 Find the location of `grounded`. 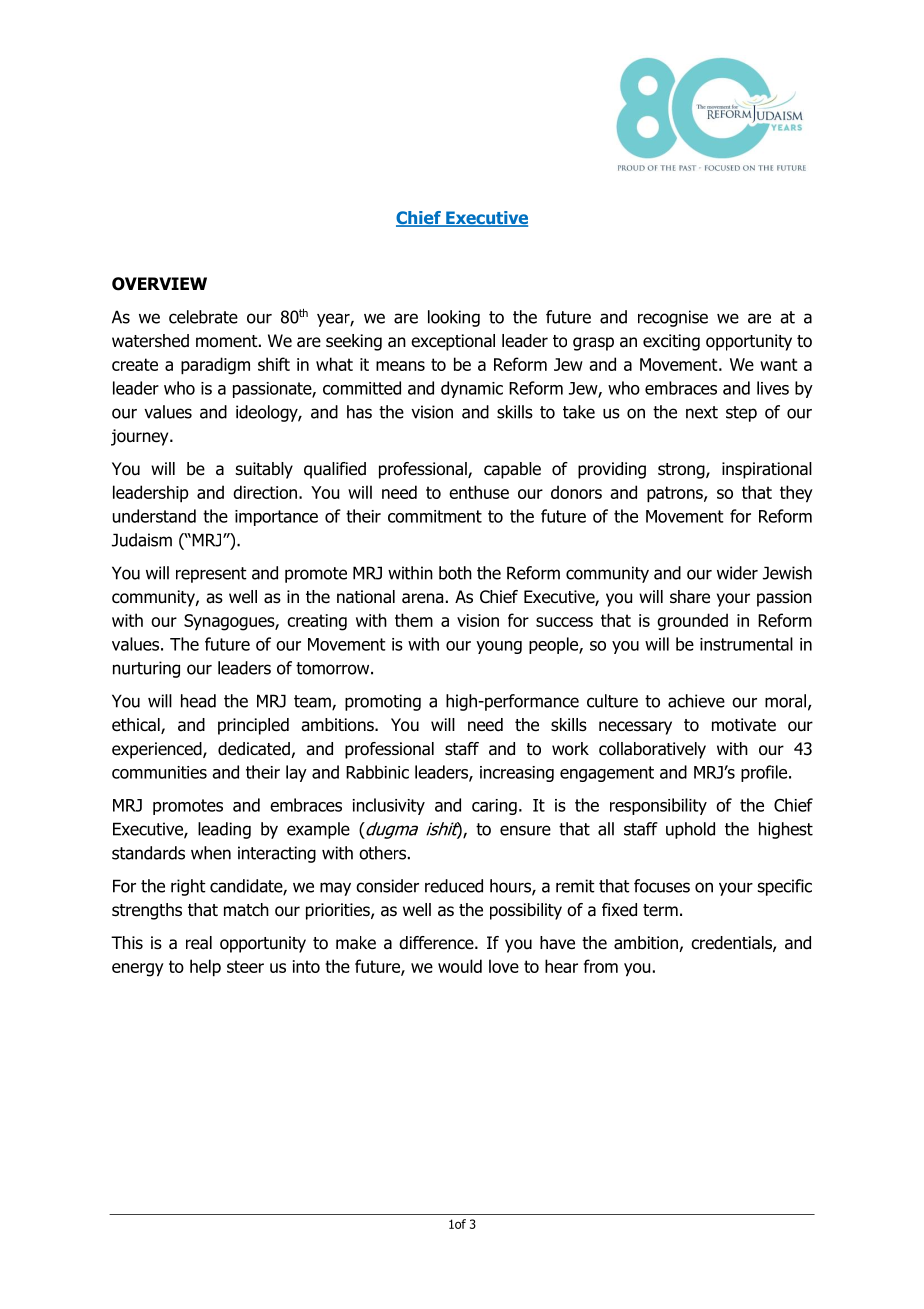

grounded is located at coordinates (692, 622).
